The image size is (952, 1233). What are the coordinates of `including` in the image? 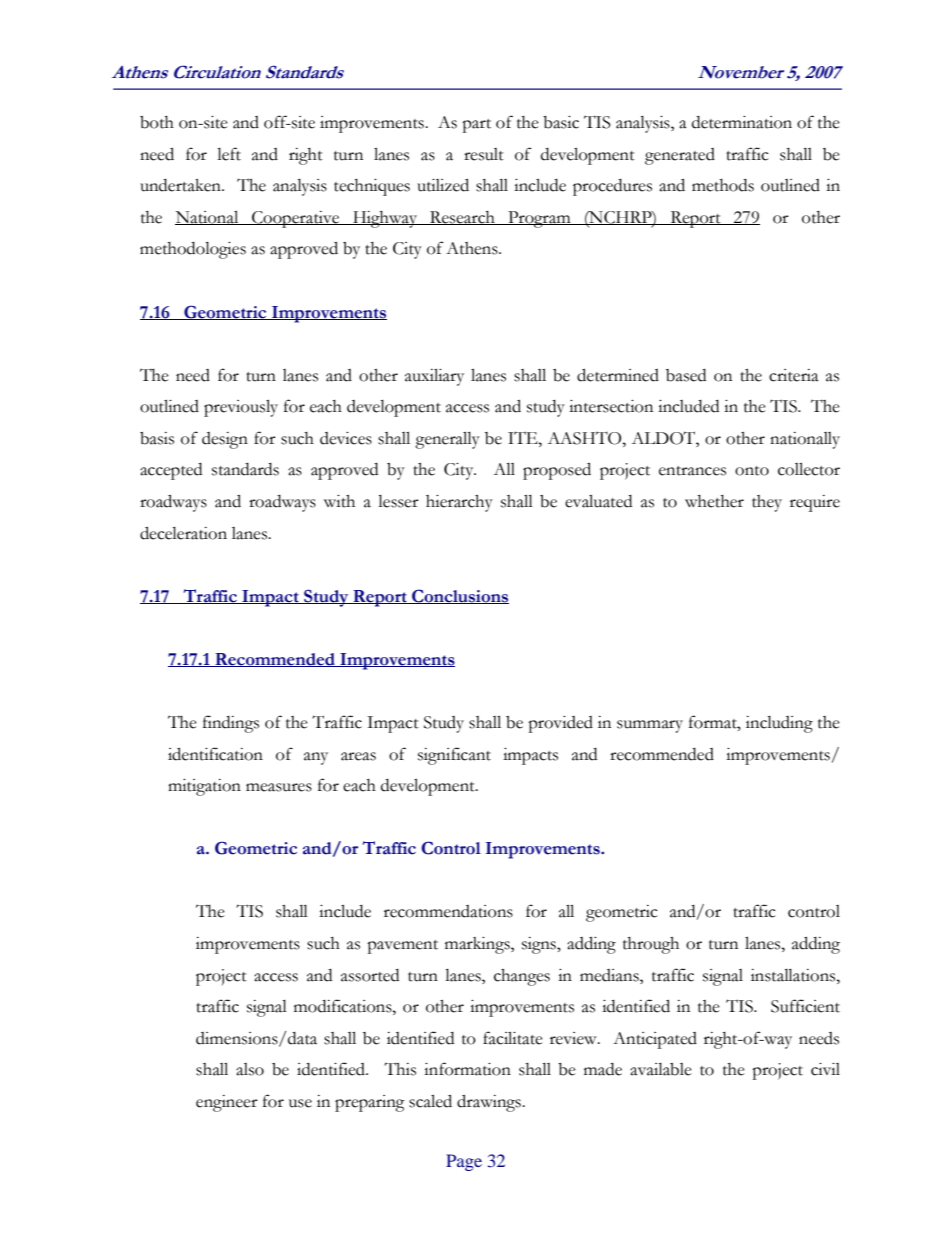 It's located at (779, 724).
